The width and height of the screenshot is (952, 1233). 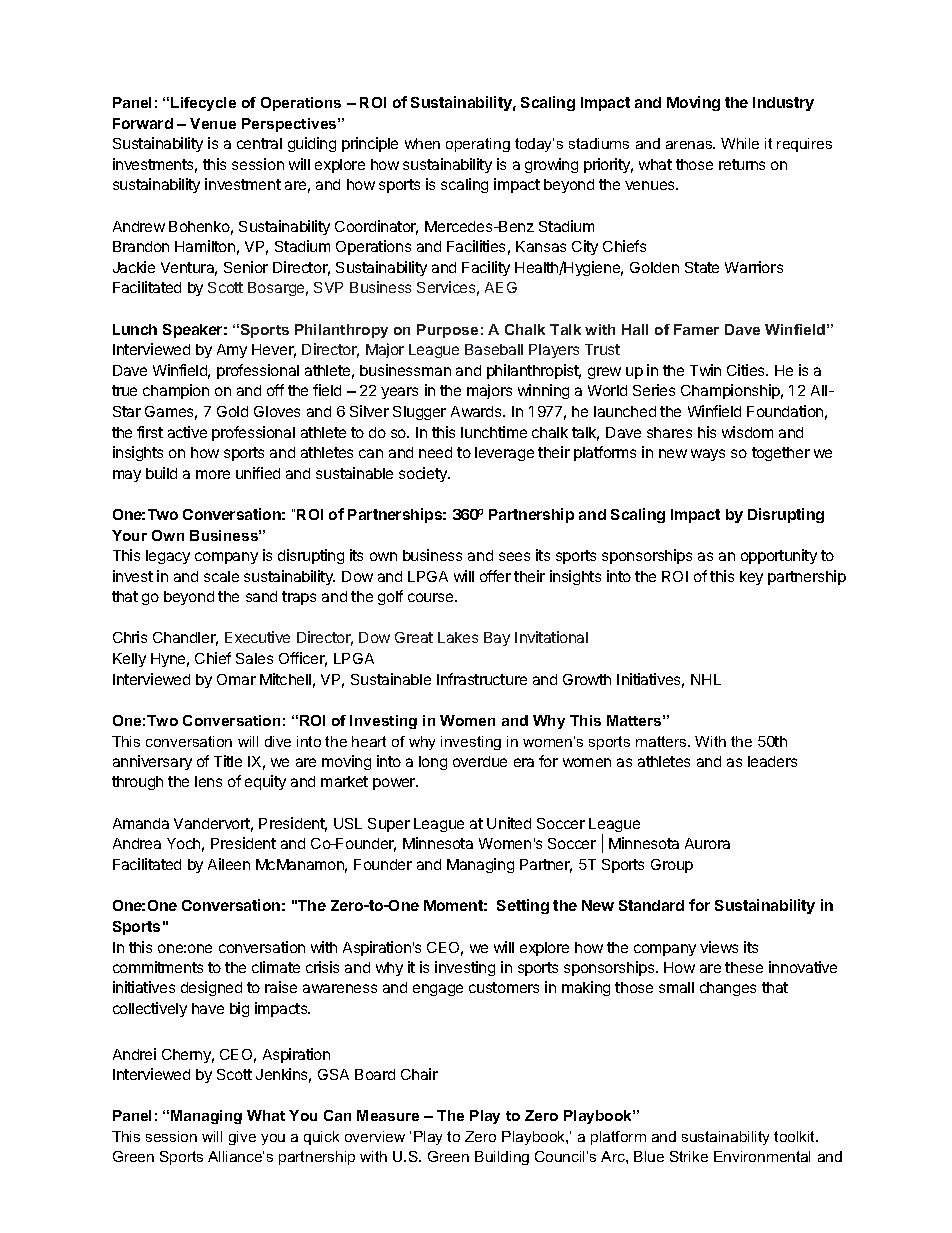 What do you see at coordinates (213, 474) in the screenshot?
I see `more` at bounding box center [213, 474].
